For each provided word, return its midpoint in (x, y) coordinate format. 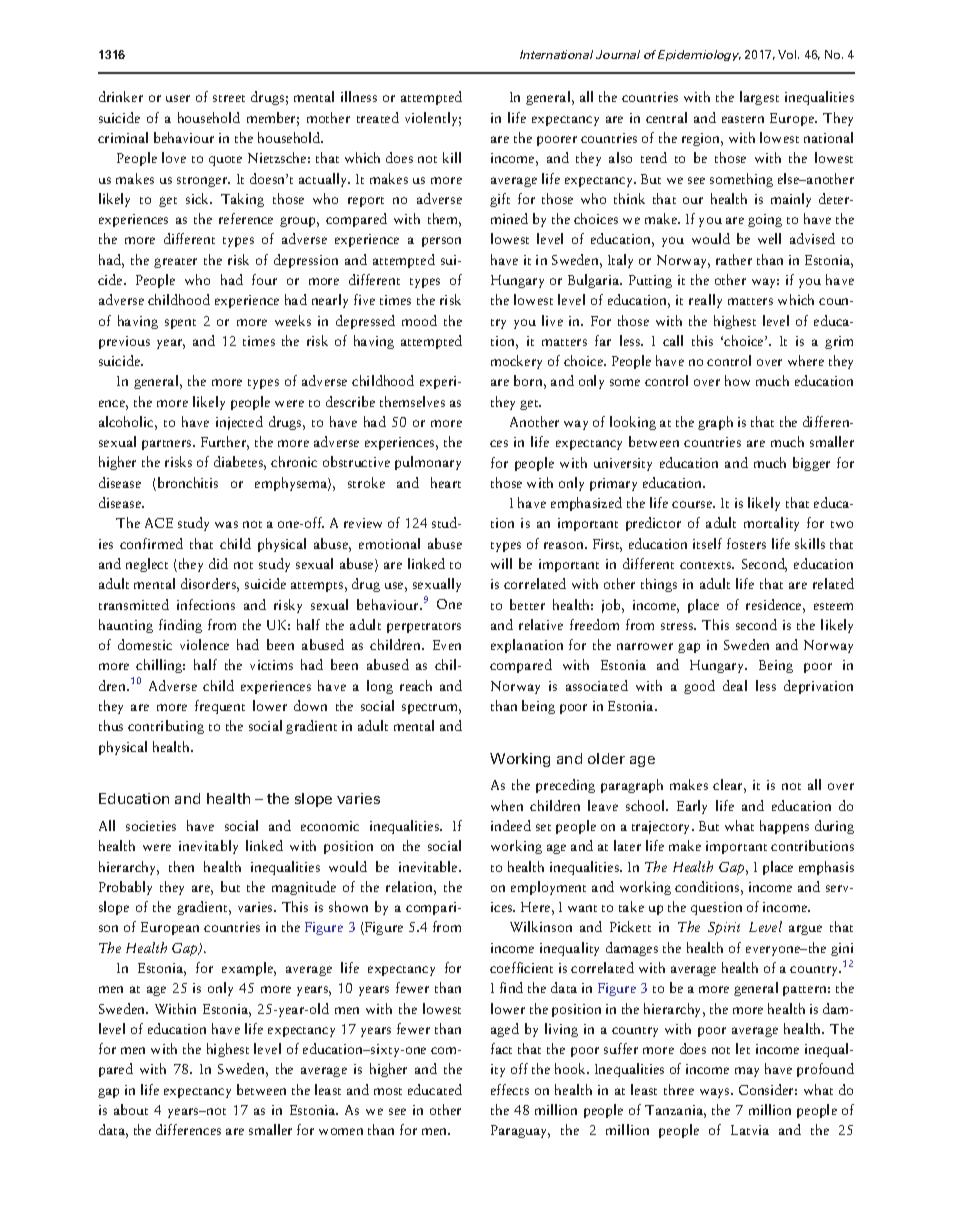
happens (784, 827)
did (218, 563)
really (705, 301)
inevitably (208, 847)
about (131, 1109)
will (501, 563)
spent (180, 324)
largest (759, 98)
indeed (511, 825)
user (178, 98)
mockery (516, 362)
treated (378, 117)
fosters (746, 543)
